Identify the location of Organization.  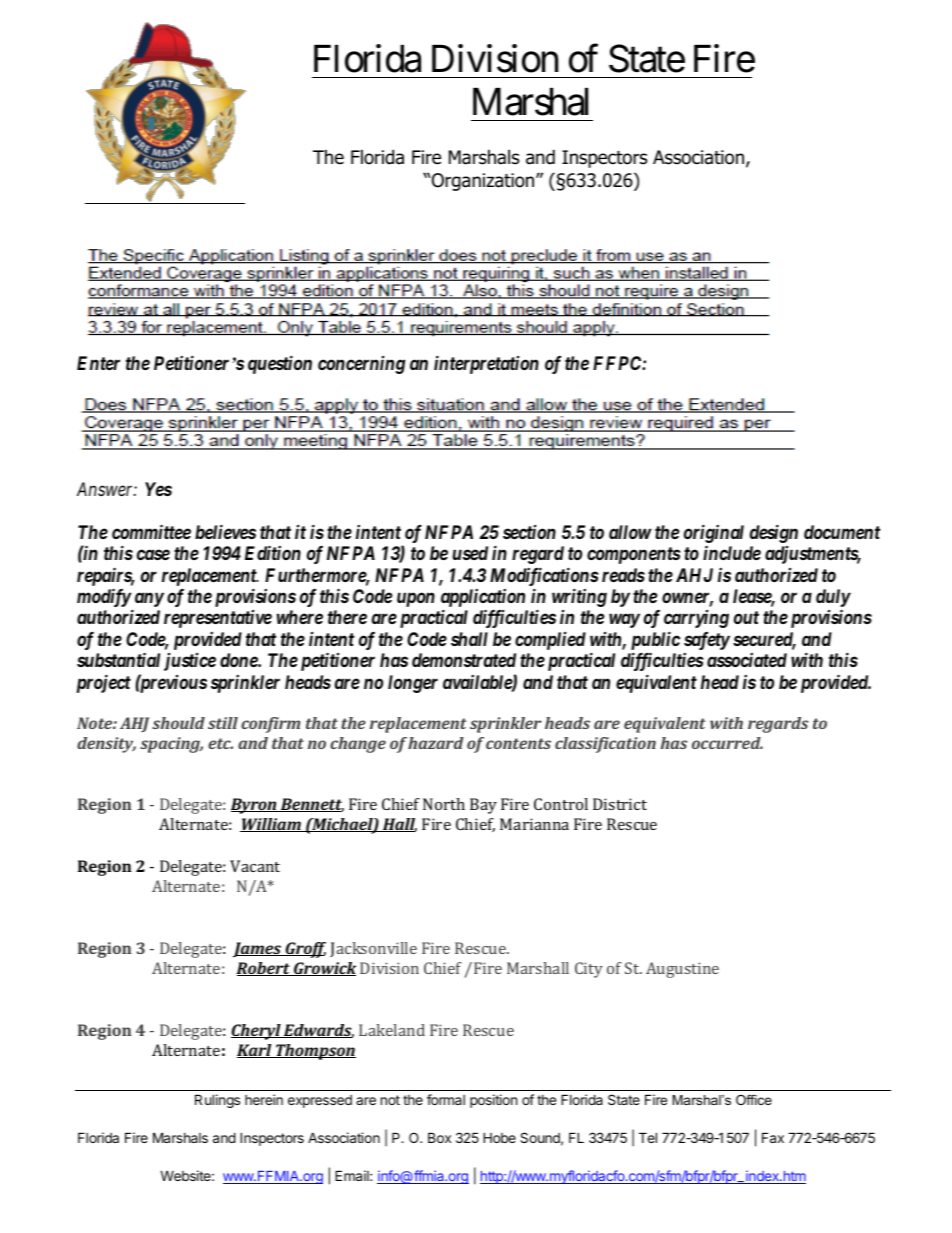
(483, 182).
